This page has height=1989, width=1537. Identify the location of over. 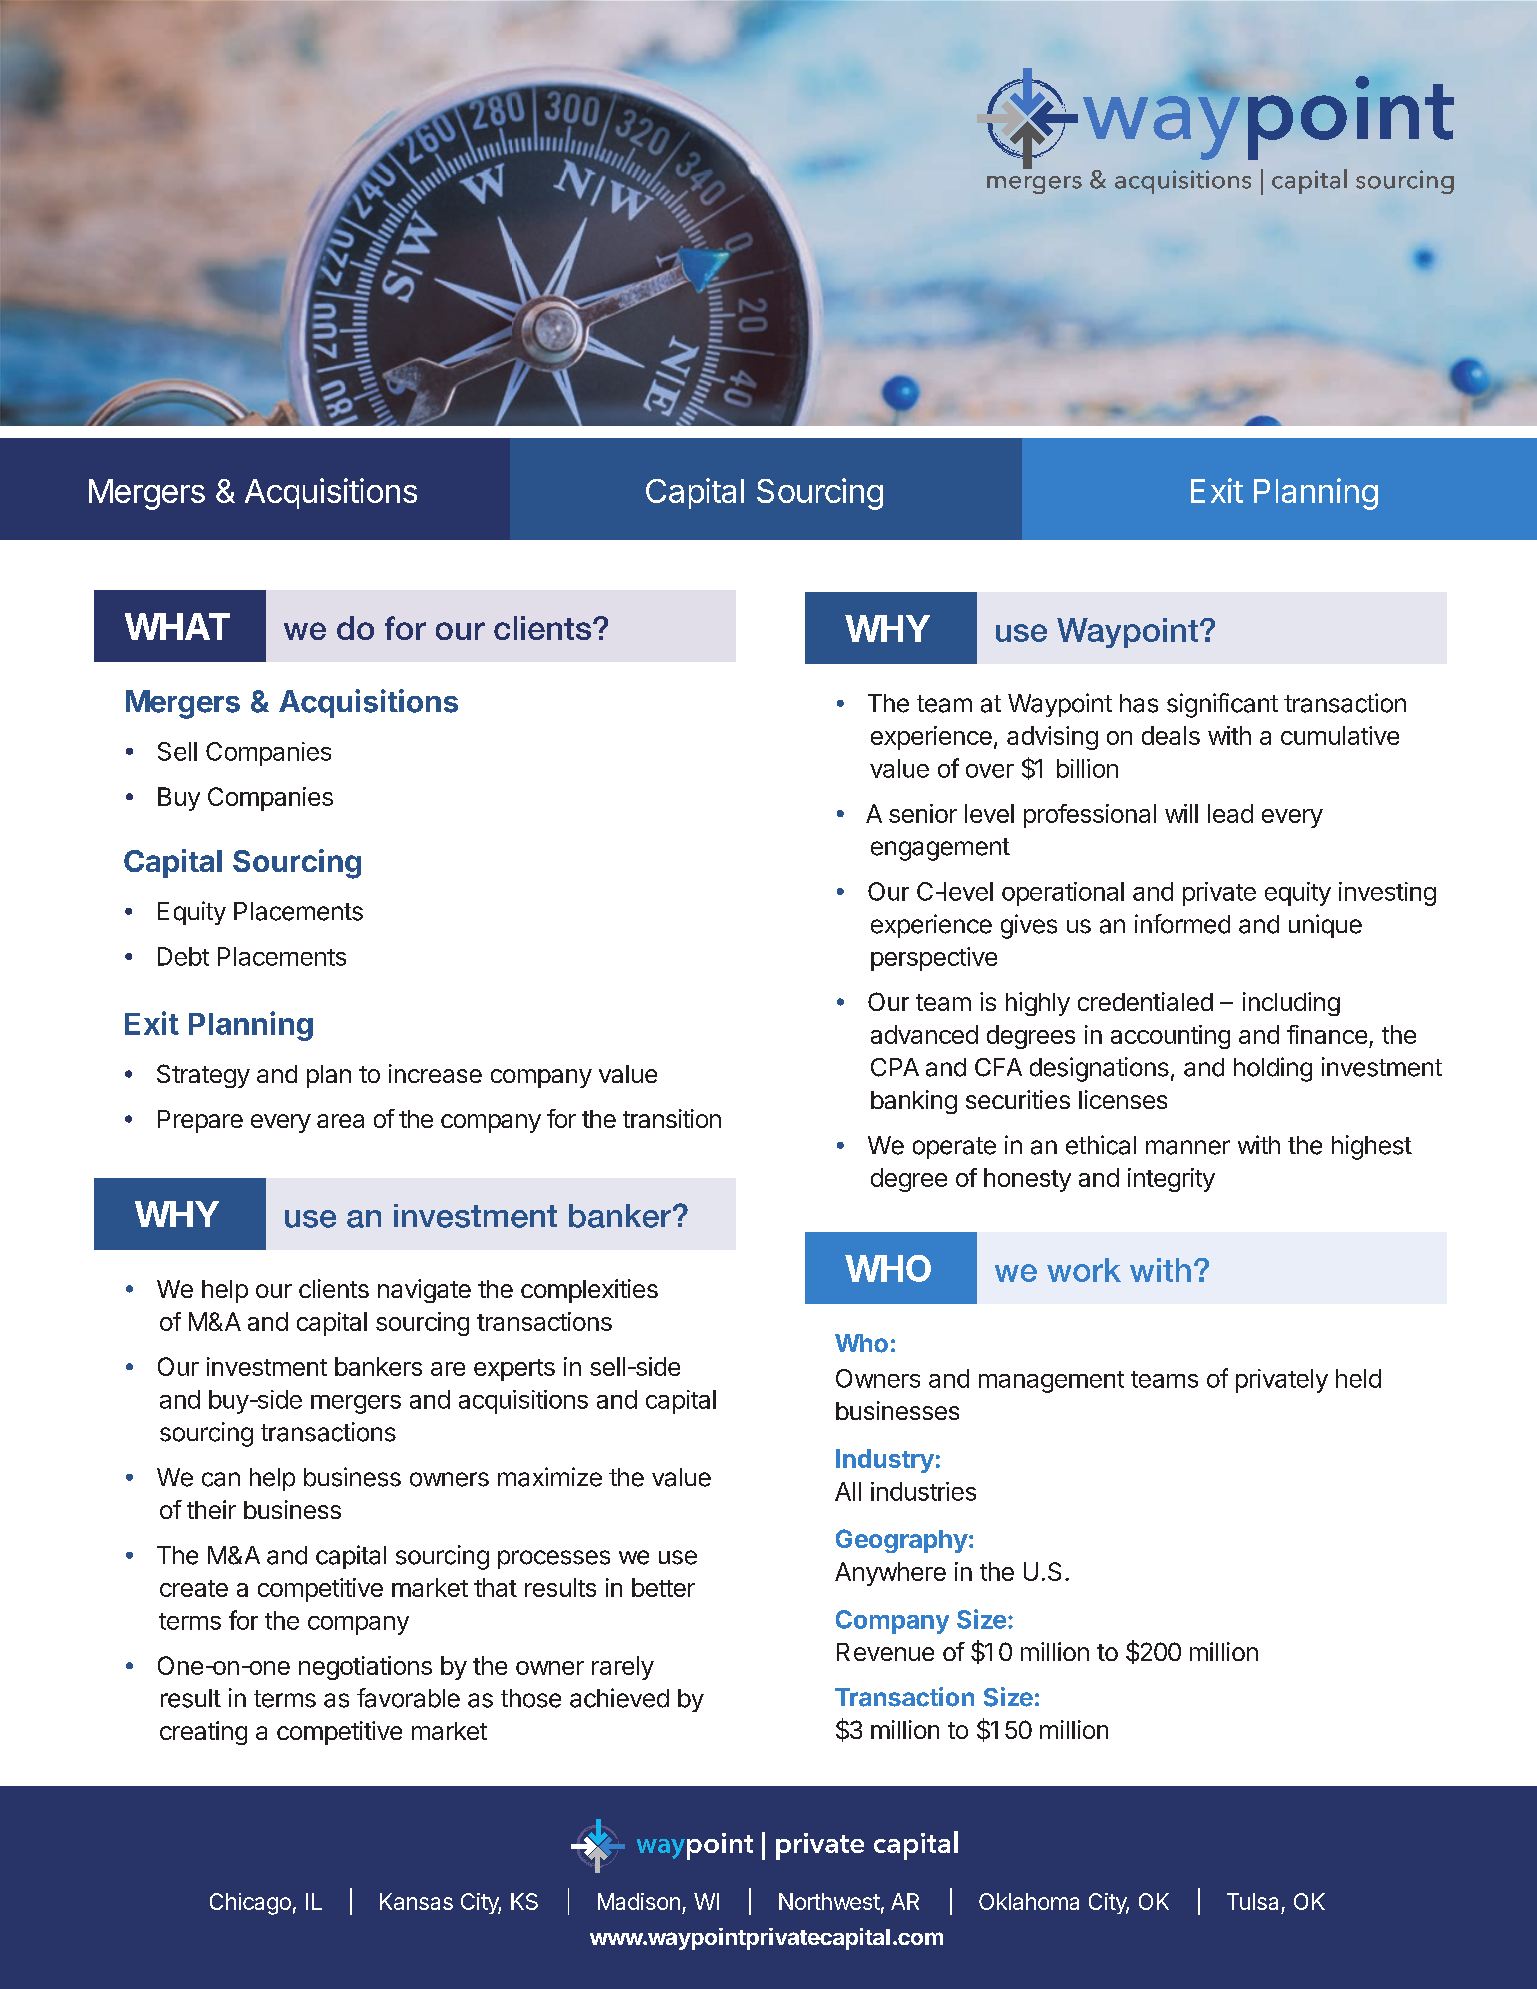
(990, 771).
